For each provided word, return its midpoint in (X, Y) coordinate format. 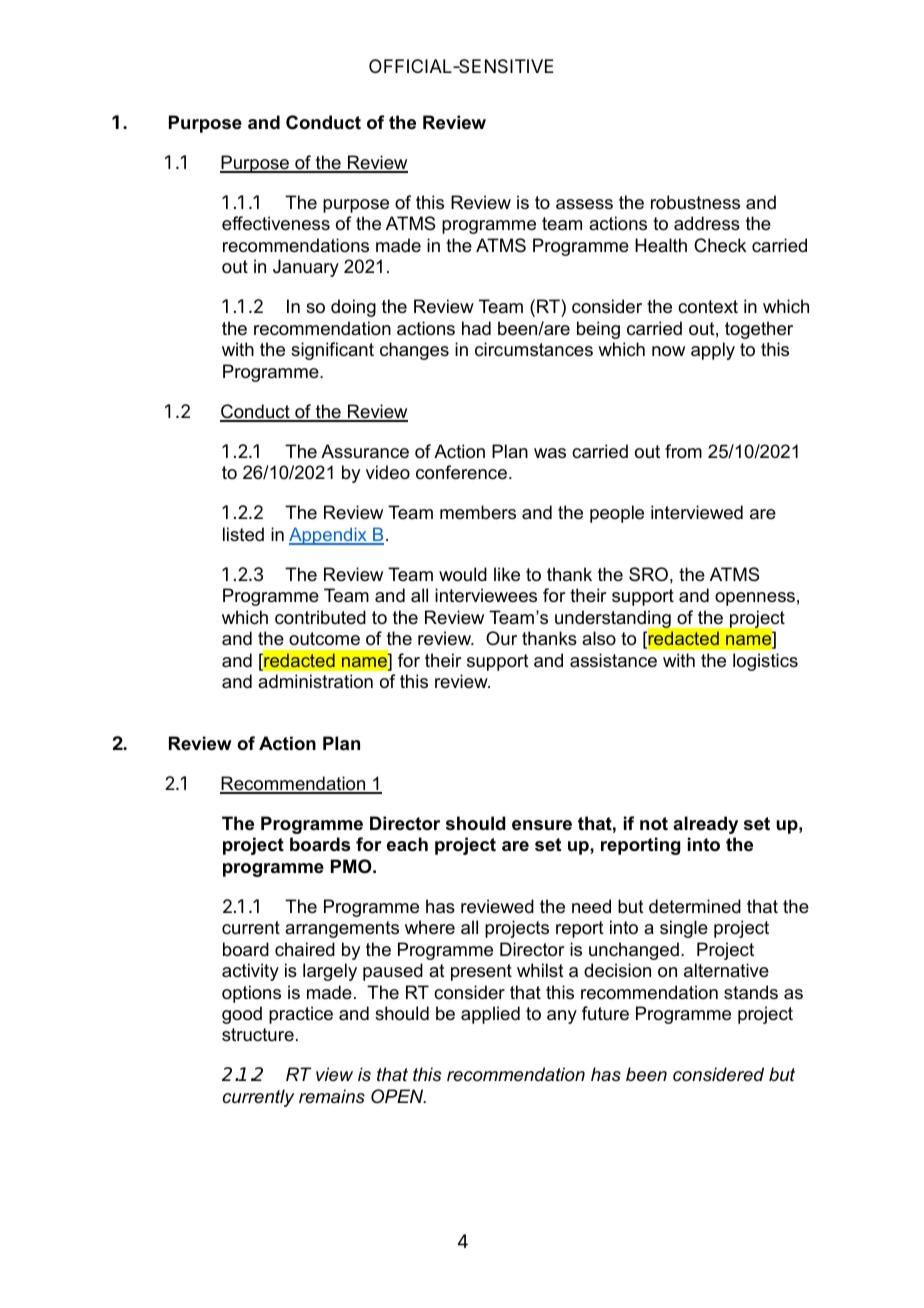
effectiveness (276, 223)
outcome (324, 639)
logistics (765, 662)
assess (584, 204)
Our (501, 638)
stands (751, 992)
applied (490, 1015)
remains (332, 1096)
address (707, 223)
